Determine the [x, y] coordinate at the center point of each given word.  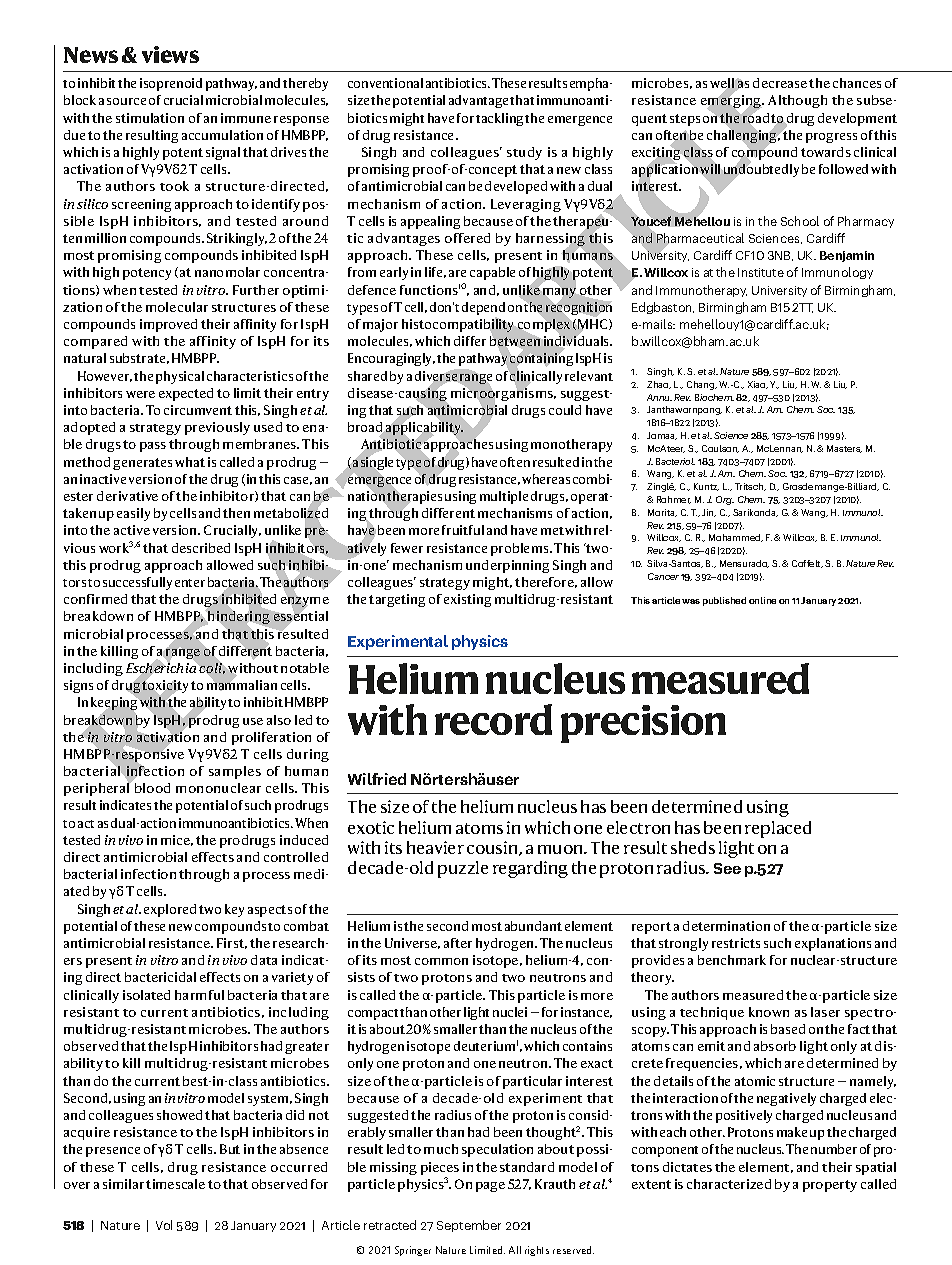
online [762, 600]
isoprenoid [171, 84]
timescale [175, 1184]
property [830, 1186]
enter [190, 583]
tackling [501, 119]
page [490, 1187]
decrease [780, 83]
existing [467, 600]
